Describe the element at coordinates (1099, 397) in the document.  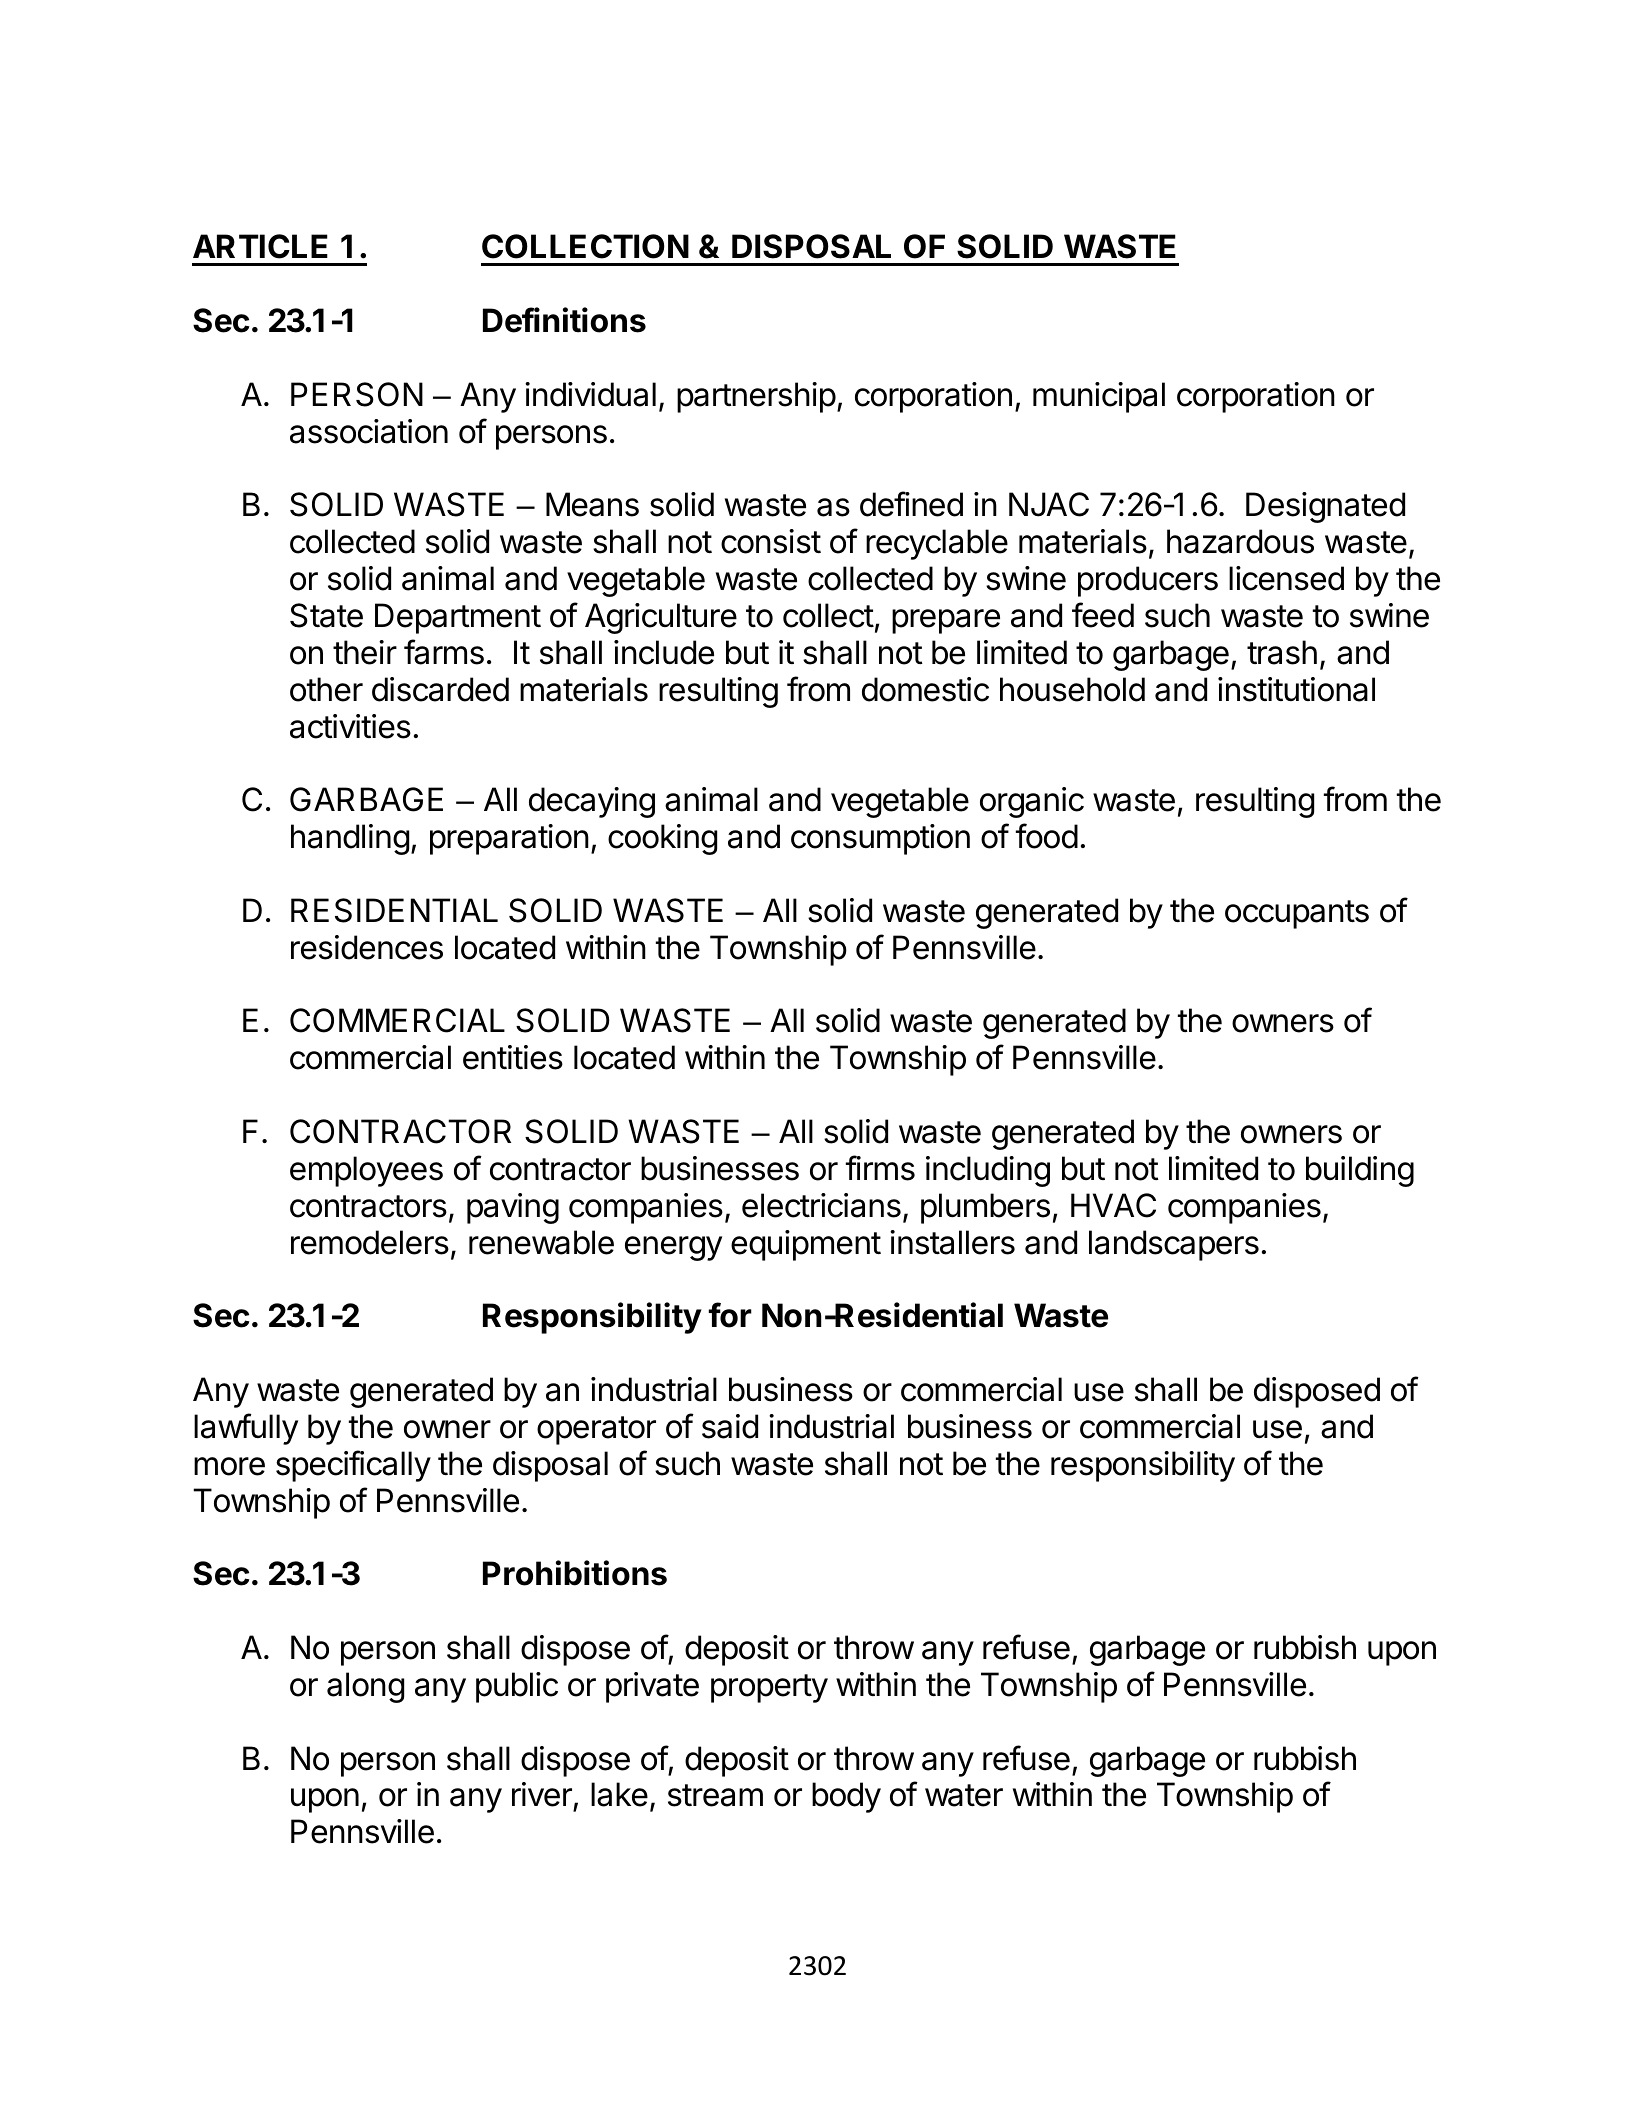
I see `municipal` at that location.
